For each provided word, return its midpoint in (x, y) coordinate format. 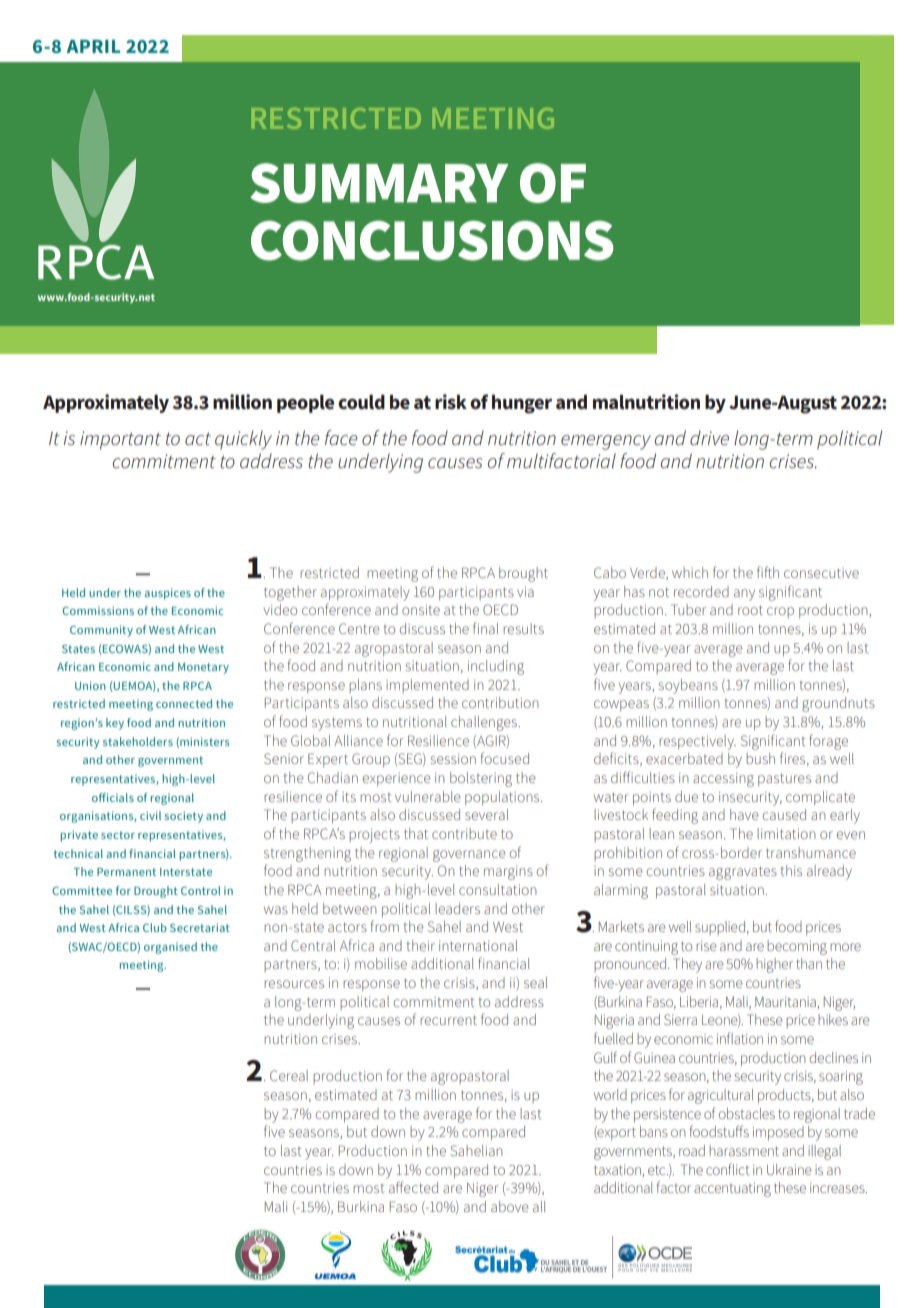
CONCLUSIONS (432, 241)
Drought (156, 892)
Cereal (289, 1075)
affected (413, 1187)
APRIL (93, 46)
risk (451, 402)
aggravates (743, 873)
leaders (457, 908)
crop (780, 612)
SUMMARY (379, 183)
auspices (167, 594)
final (485, 628)
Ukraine (789, 1169)
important (120, 440)
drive (709, 438)
